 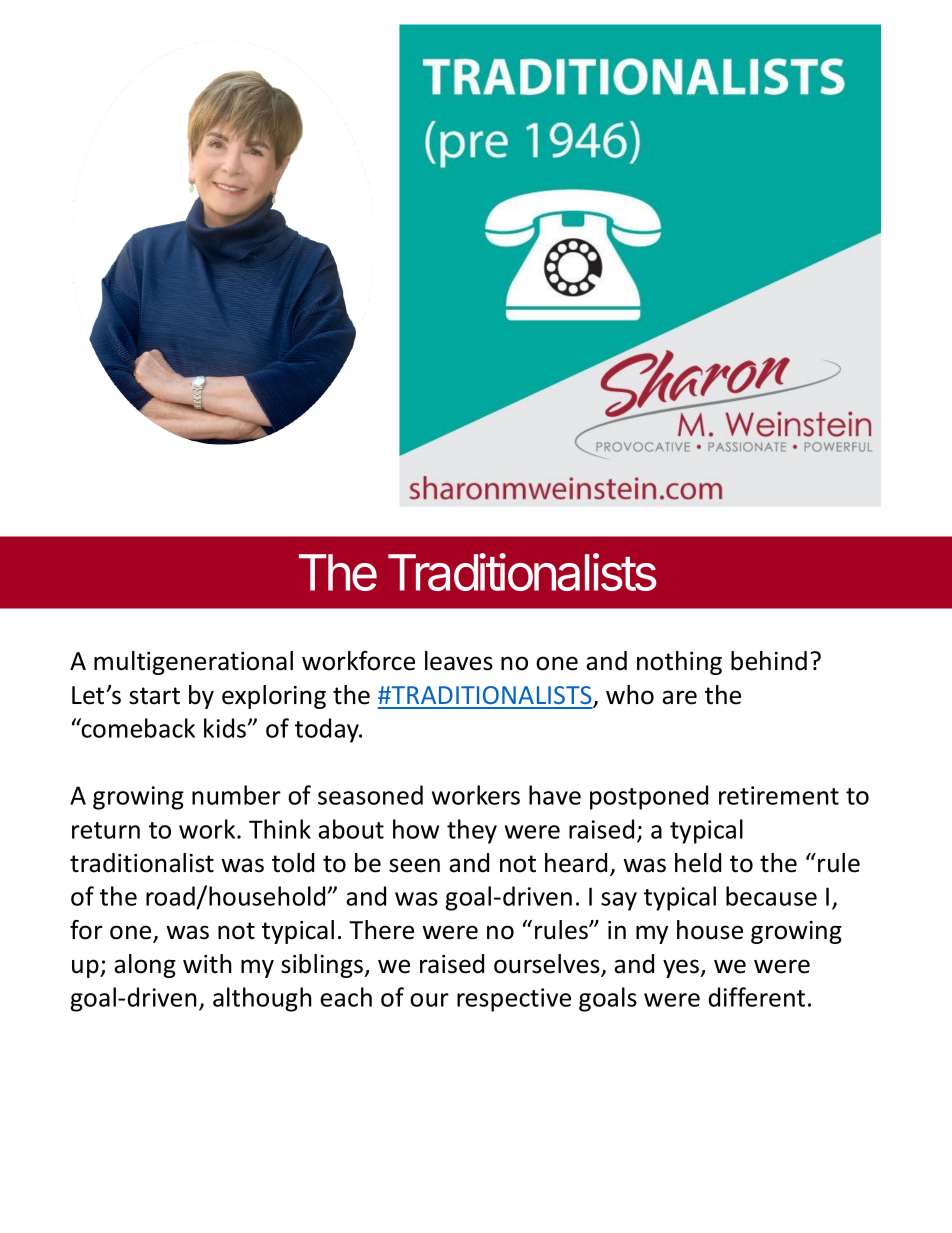 I want to click on held, so click(x=698, y=863).
